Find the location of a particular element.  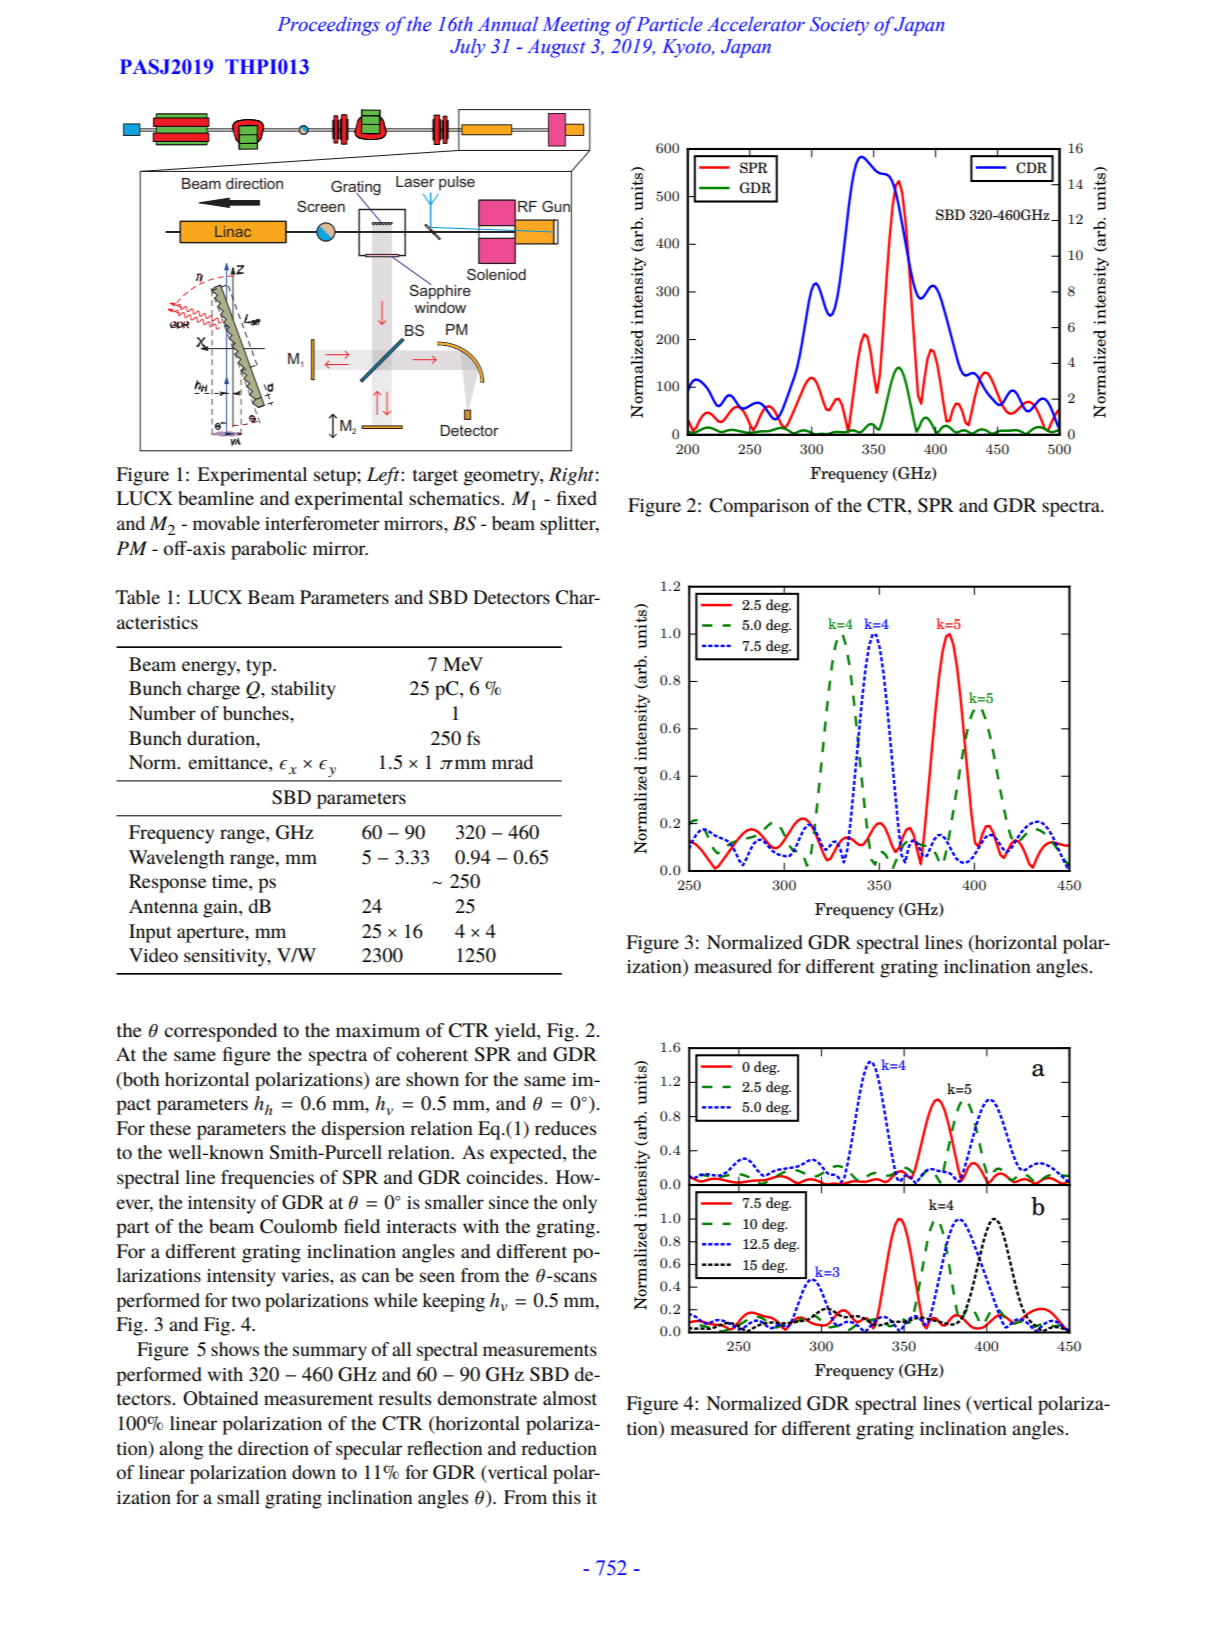

August is located at coordinates (556, 48).
